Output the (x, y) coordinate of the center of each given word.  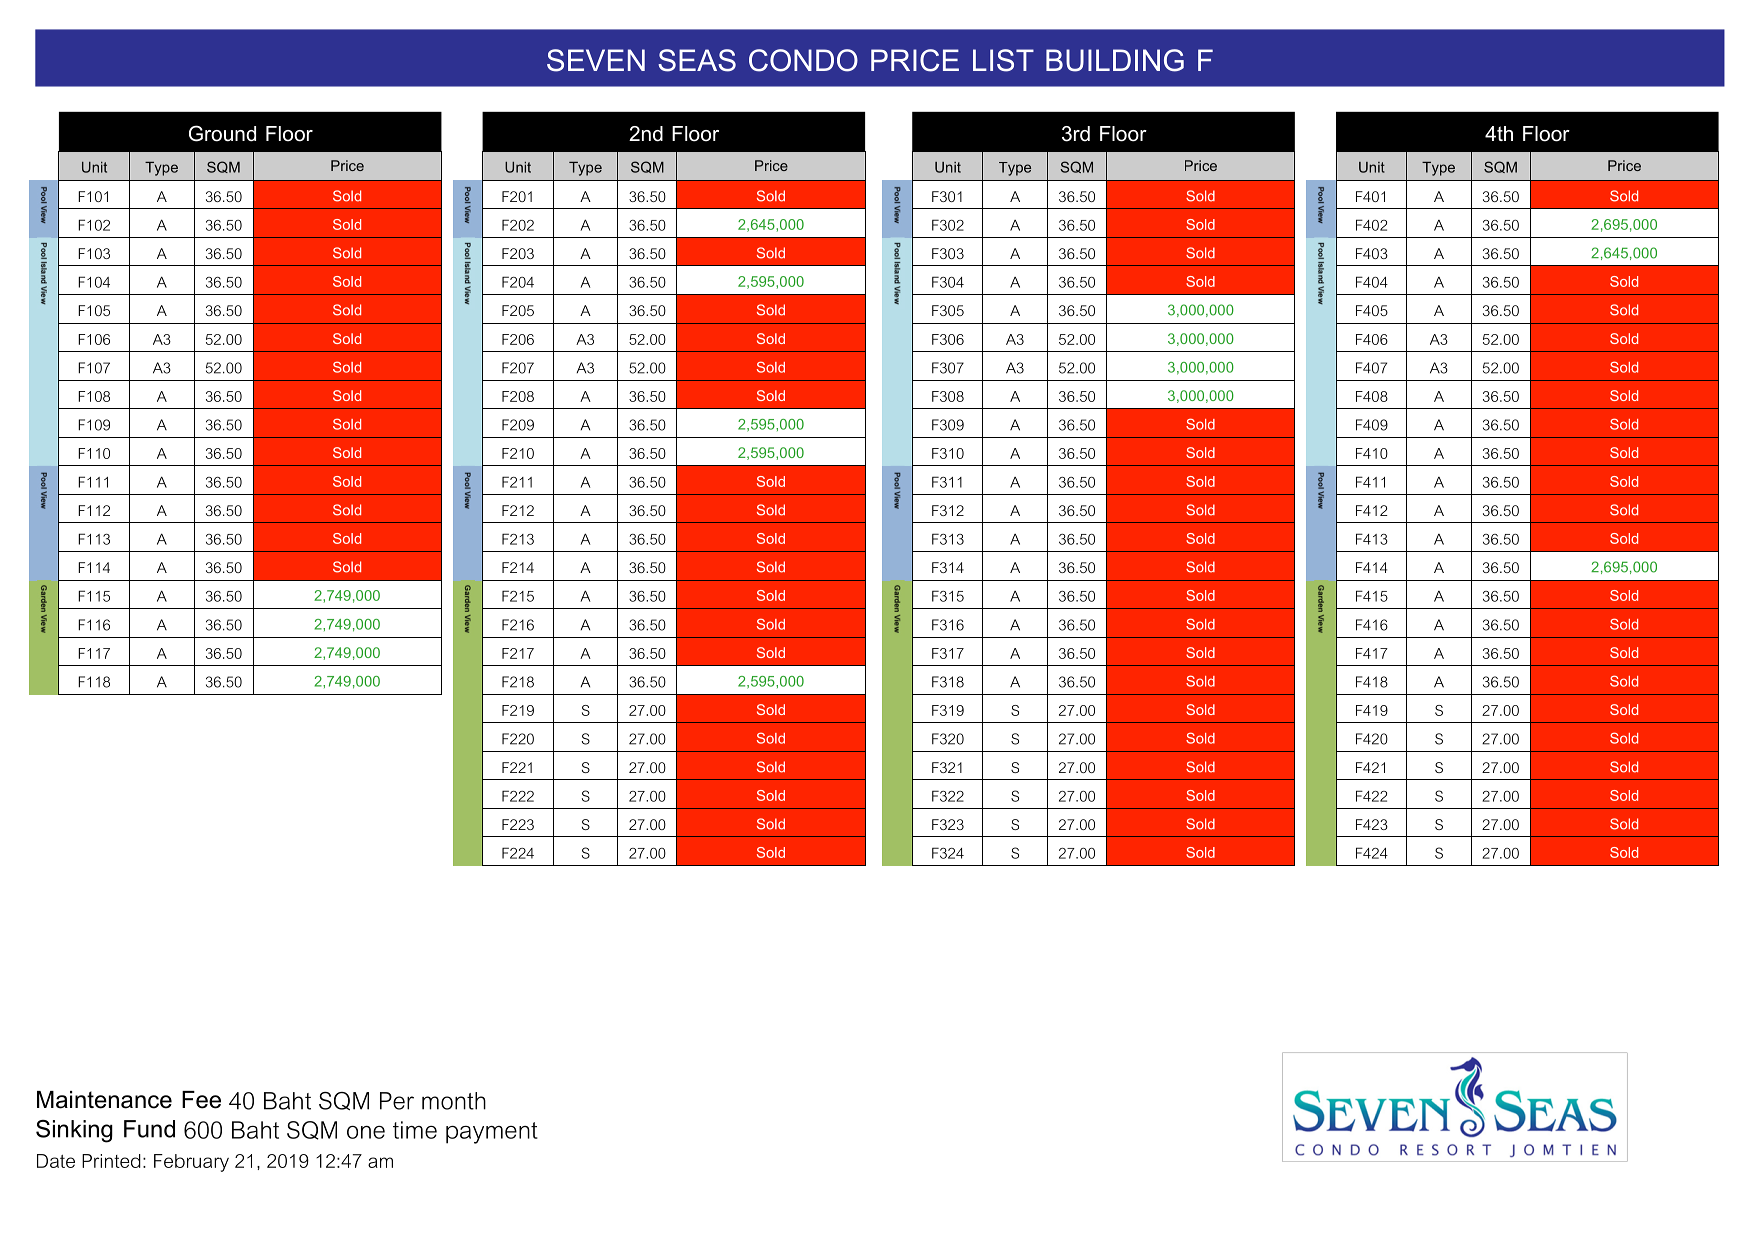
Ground (222, 133)
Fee (201, 1100)
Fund (149, 1129)
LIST (1003, 60)
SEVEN (596, 60)
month (454, 1101)
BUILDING (1115, 60)
